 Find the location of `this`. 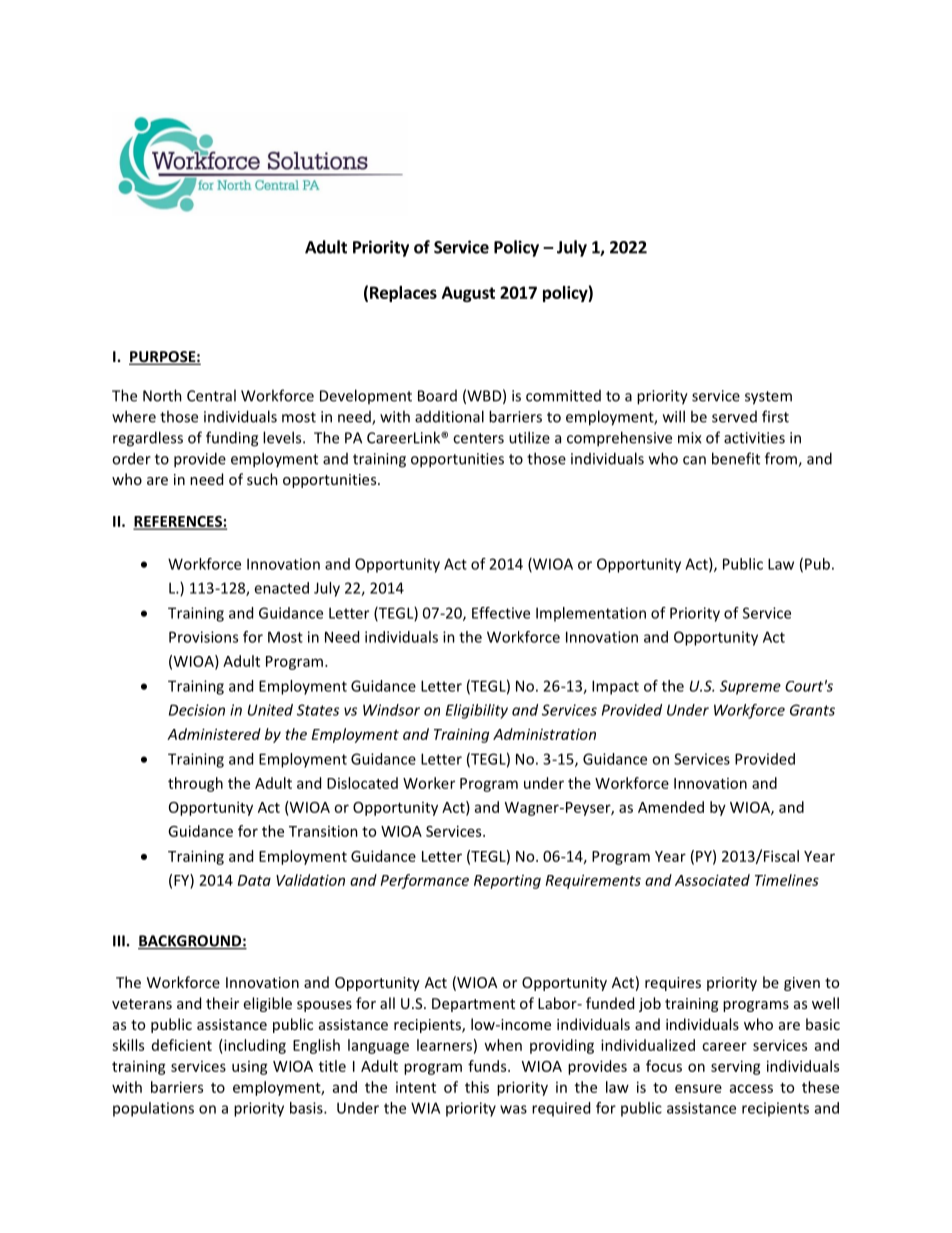

this is located at coordinates (477, 1087).
